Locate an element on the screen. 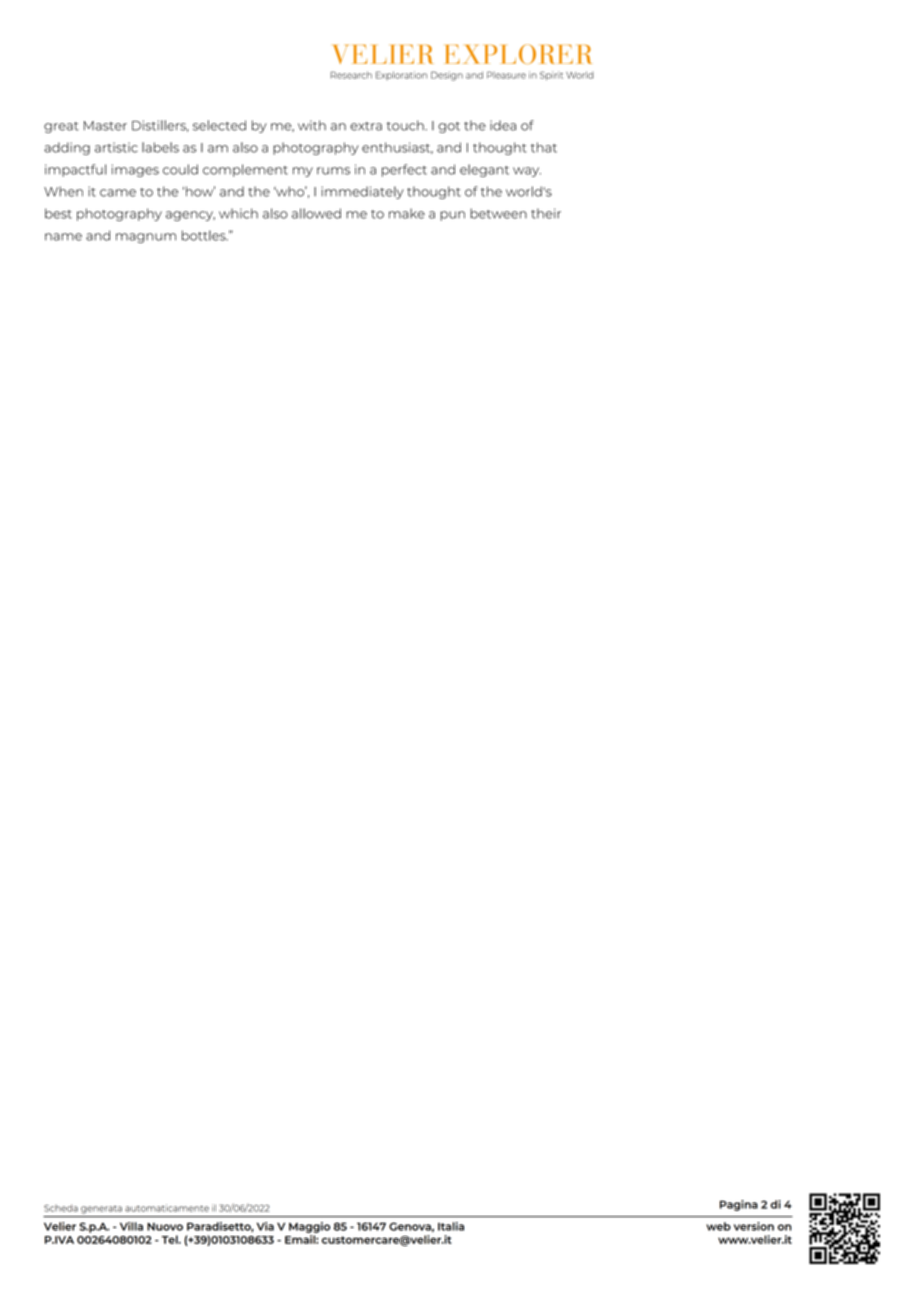 The width and height of the screenshot is (924, 1308). Italia is located at coordinates (451, 1226).
